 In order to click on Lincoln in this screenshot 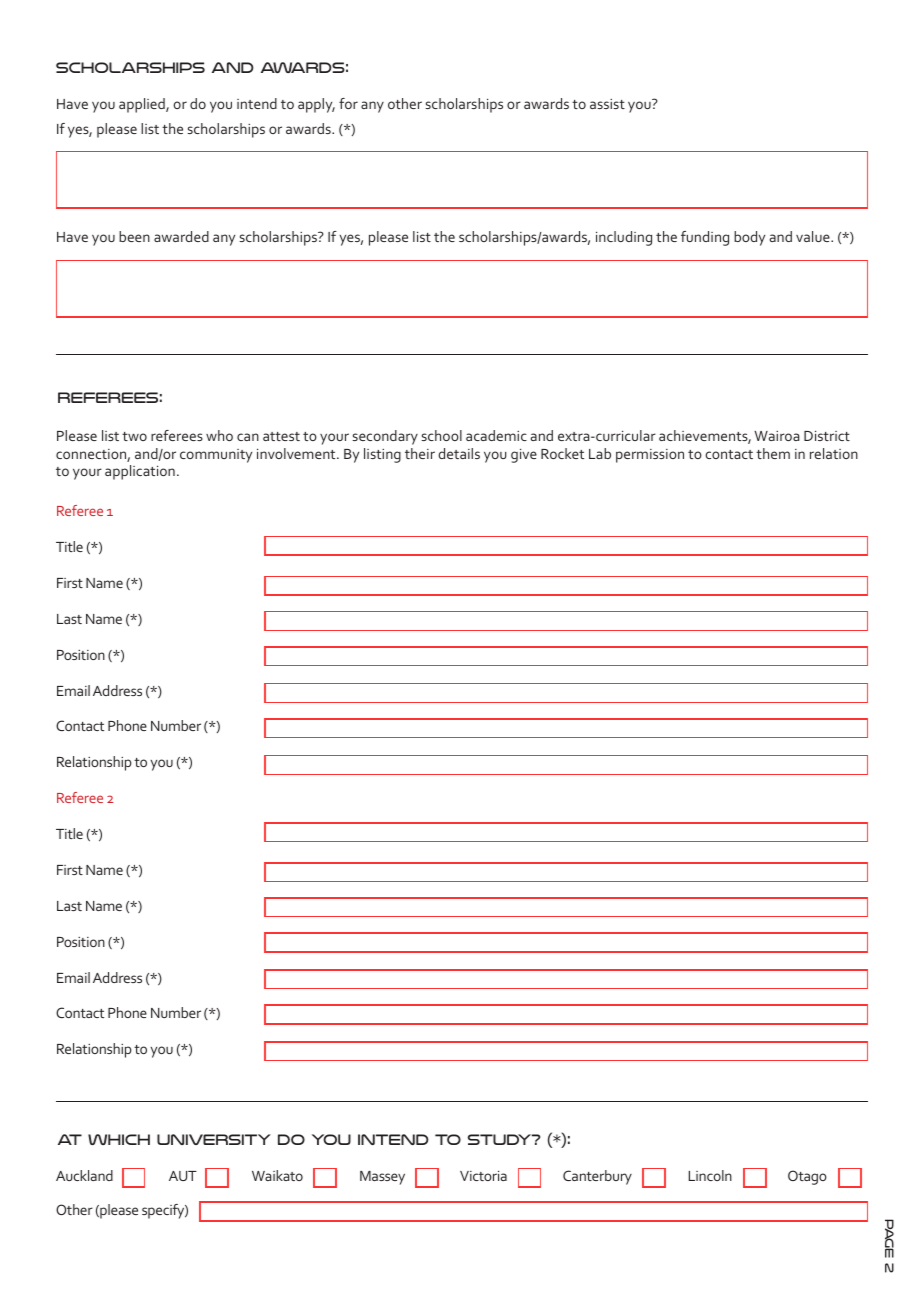, I will do `click(710, 1175)`.
